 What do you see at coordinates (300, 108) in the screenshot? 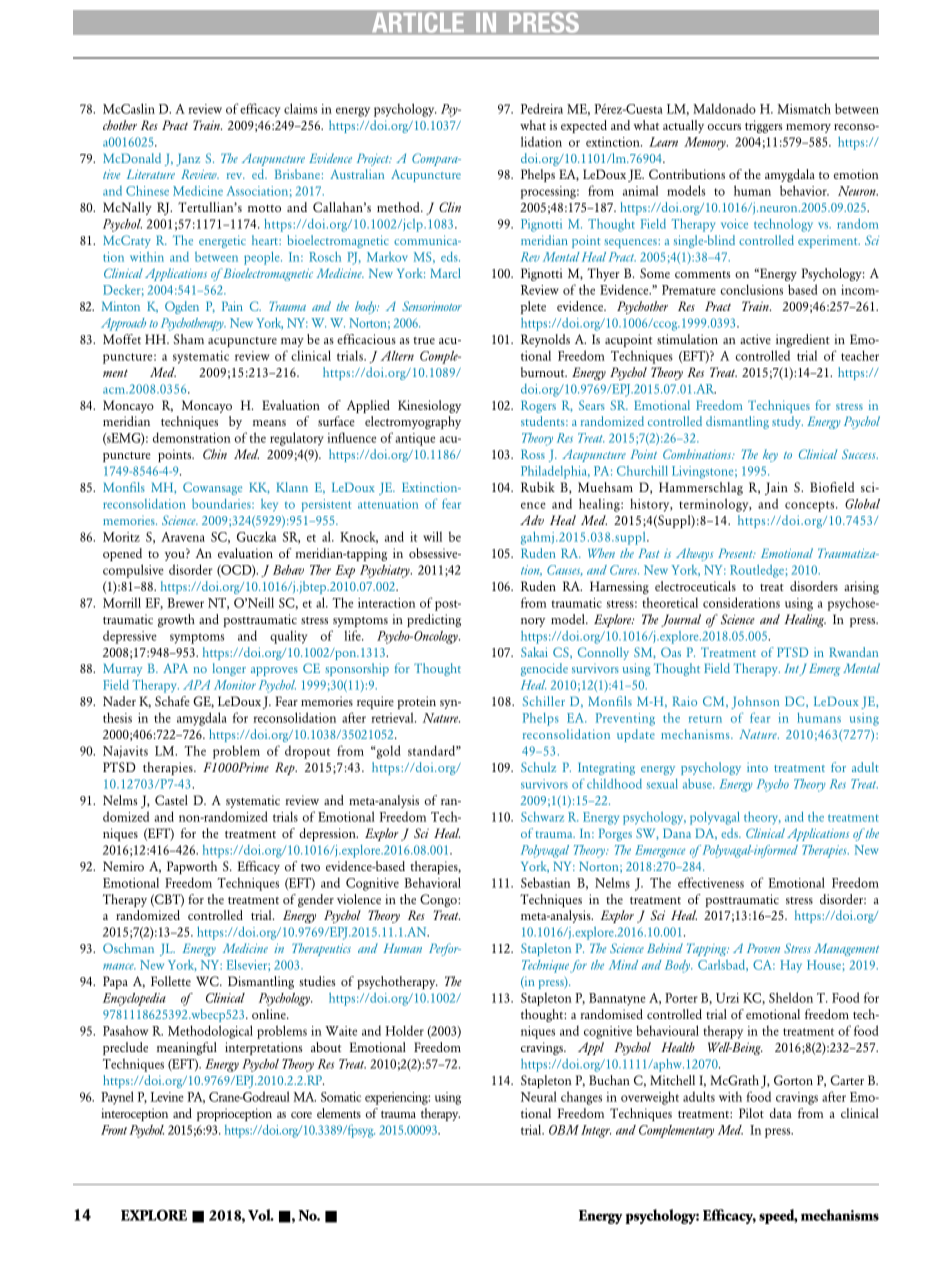
I see `claims` at bounding box center [300, 108].
